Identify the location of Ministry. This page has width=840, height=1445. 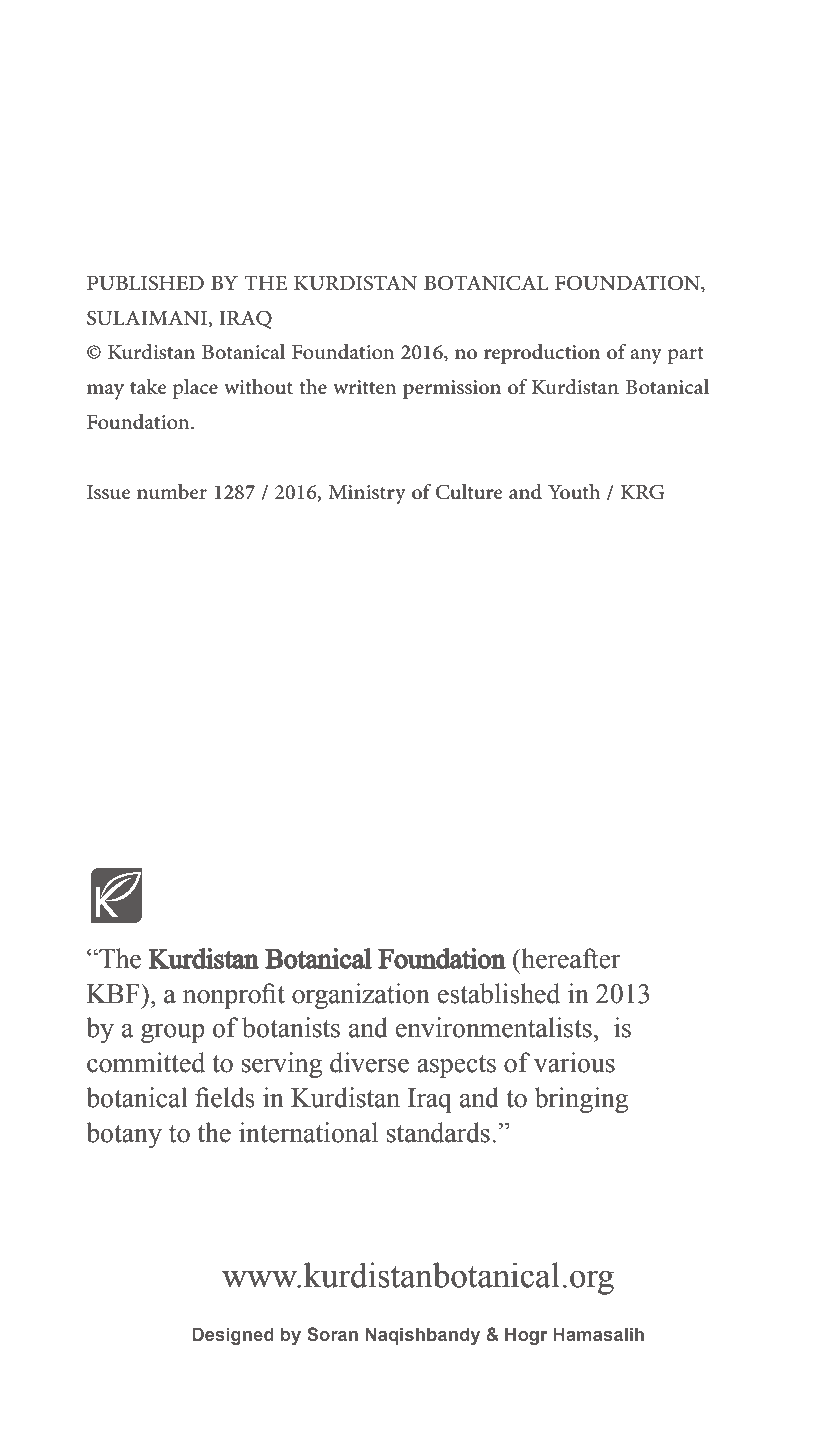
(367, 495).
